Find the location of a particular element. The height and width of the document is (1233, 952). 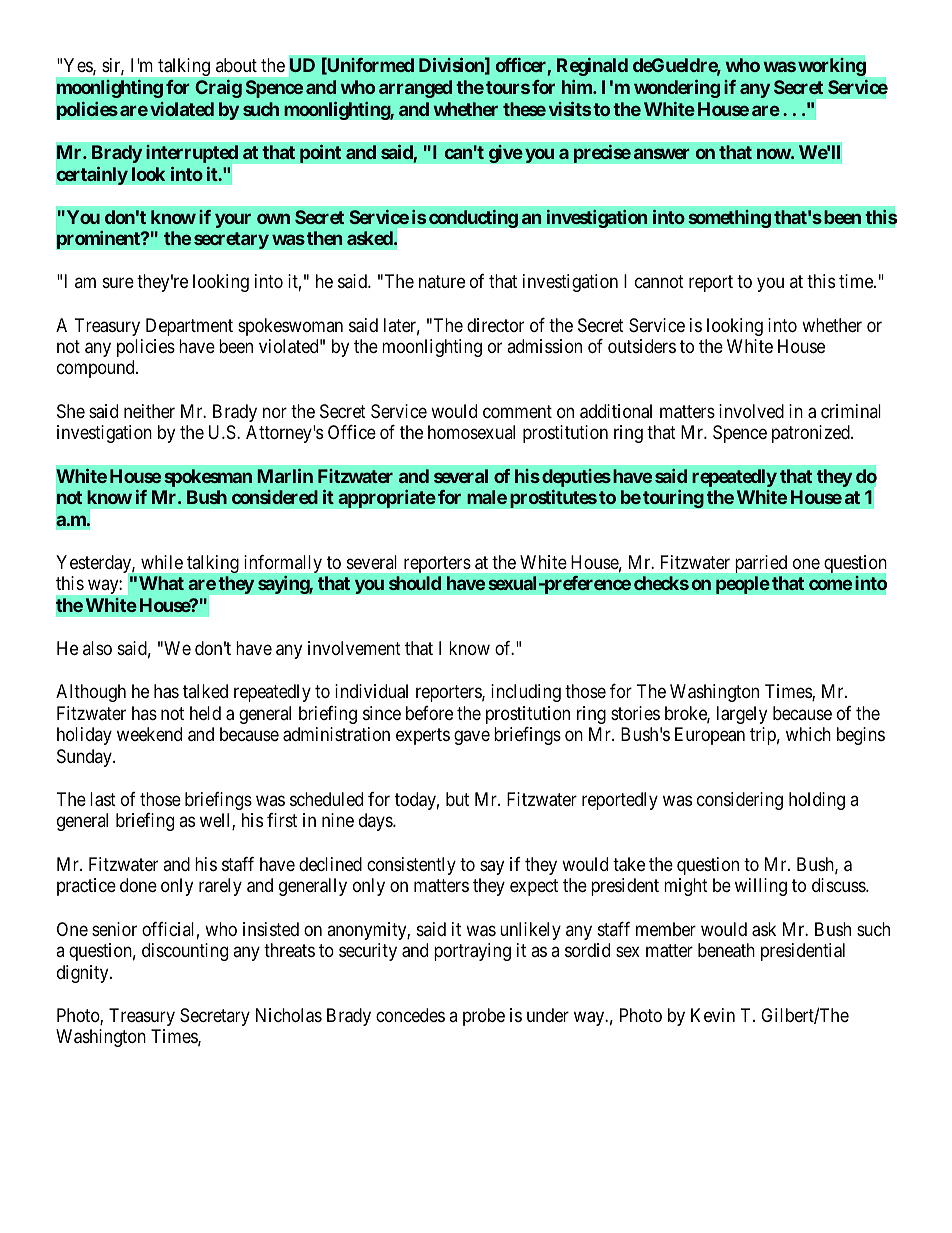

which is located at coordinates (808, 734).
